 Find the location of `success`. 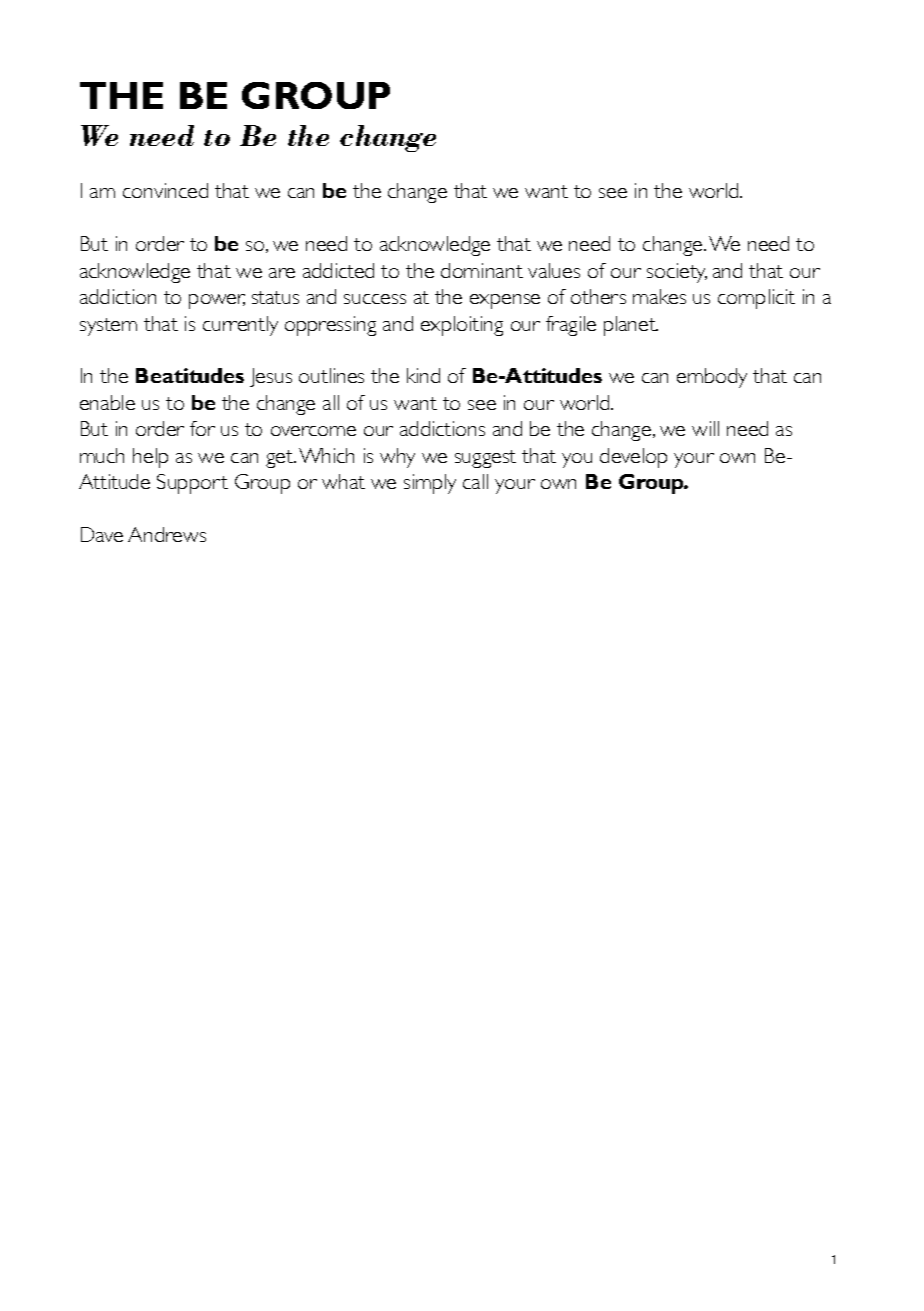

success is located at coordinates (375, 299).
